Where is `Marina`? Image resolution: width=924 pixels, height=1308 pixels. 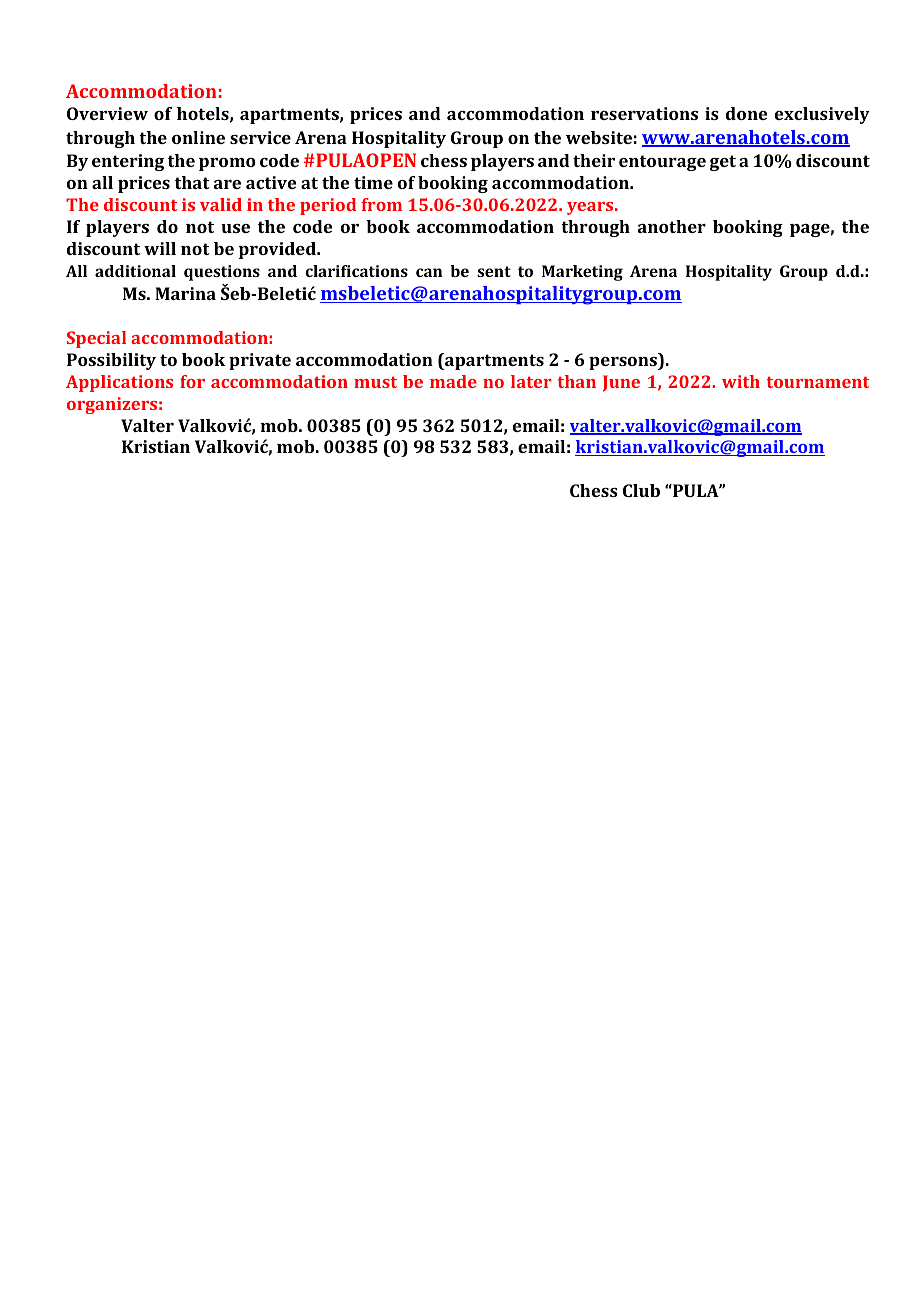
Marina is located at coordinates (185, 293).
